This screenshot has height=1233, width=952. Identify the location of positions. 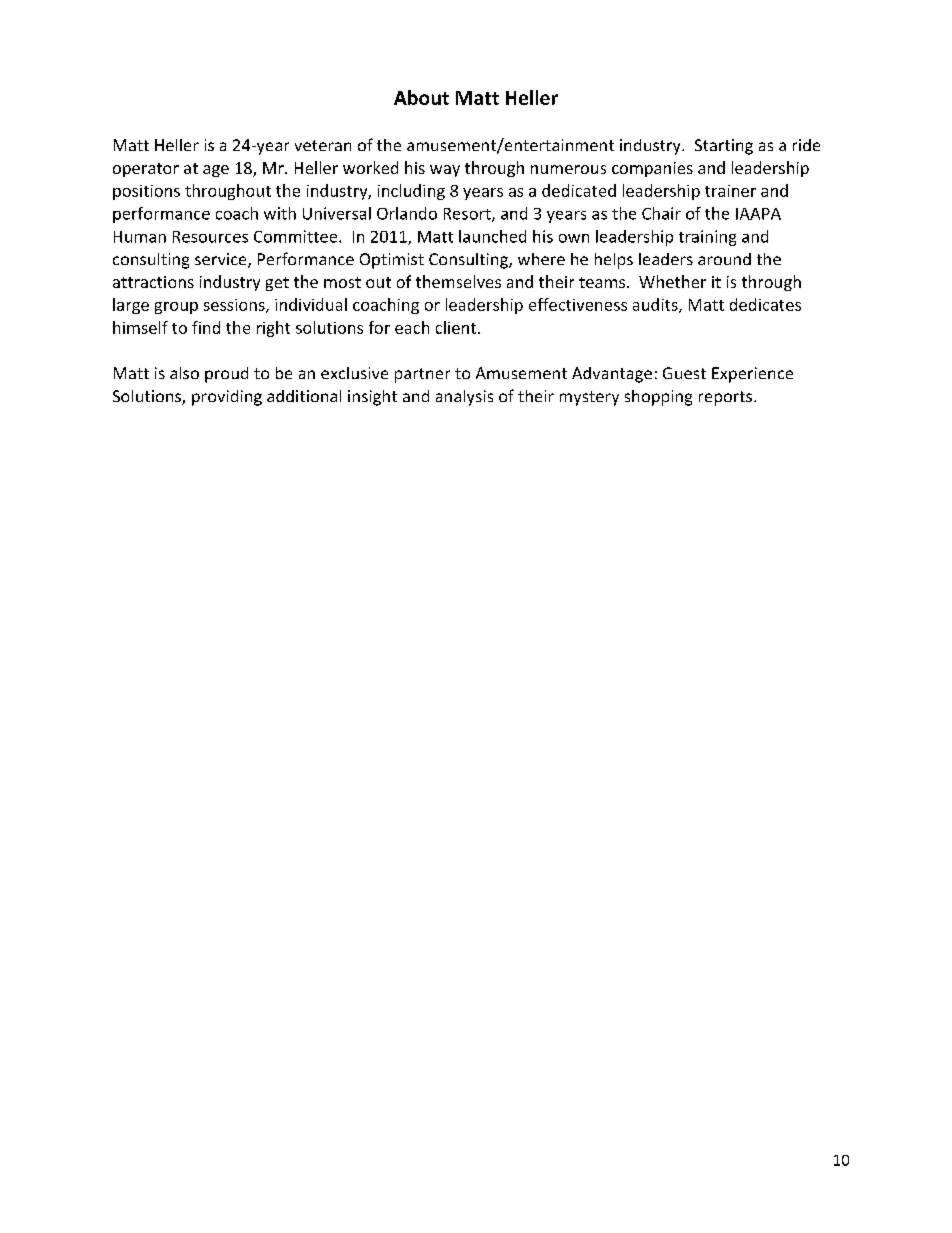
(146, 192).
